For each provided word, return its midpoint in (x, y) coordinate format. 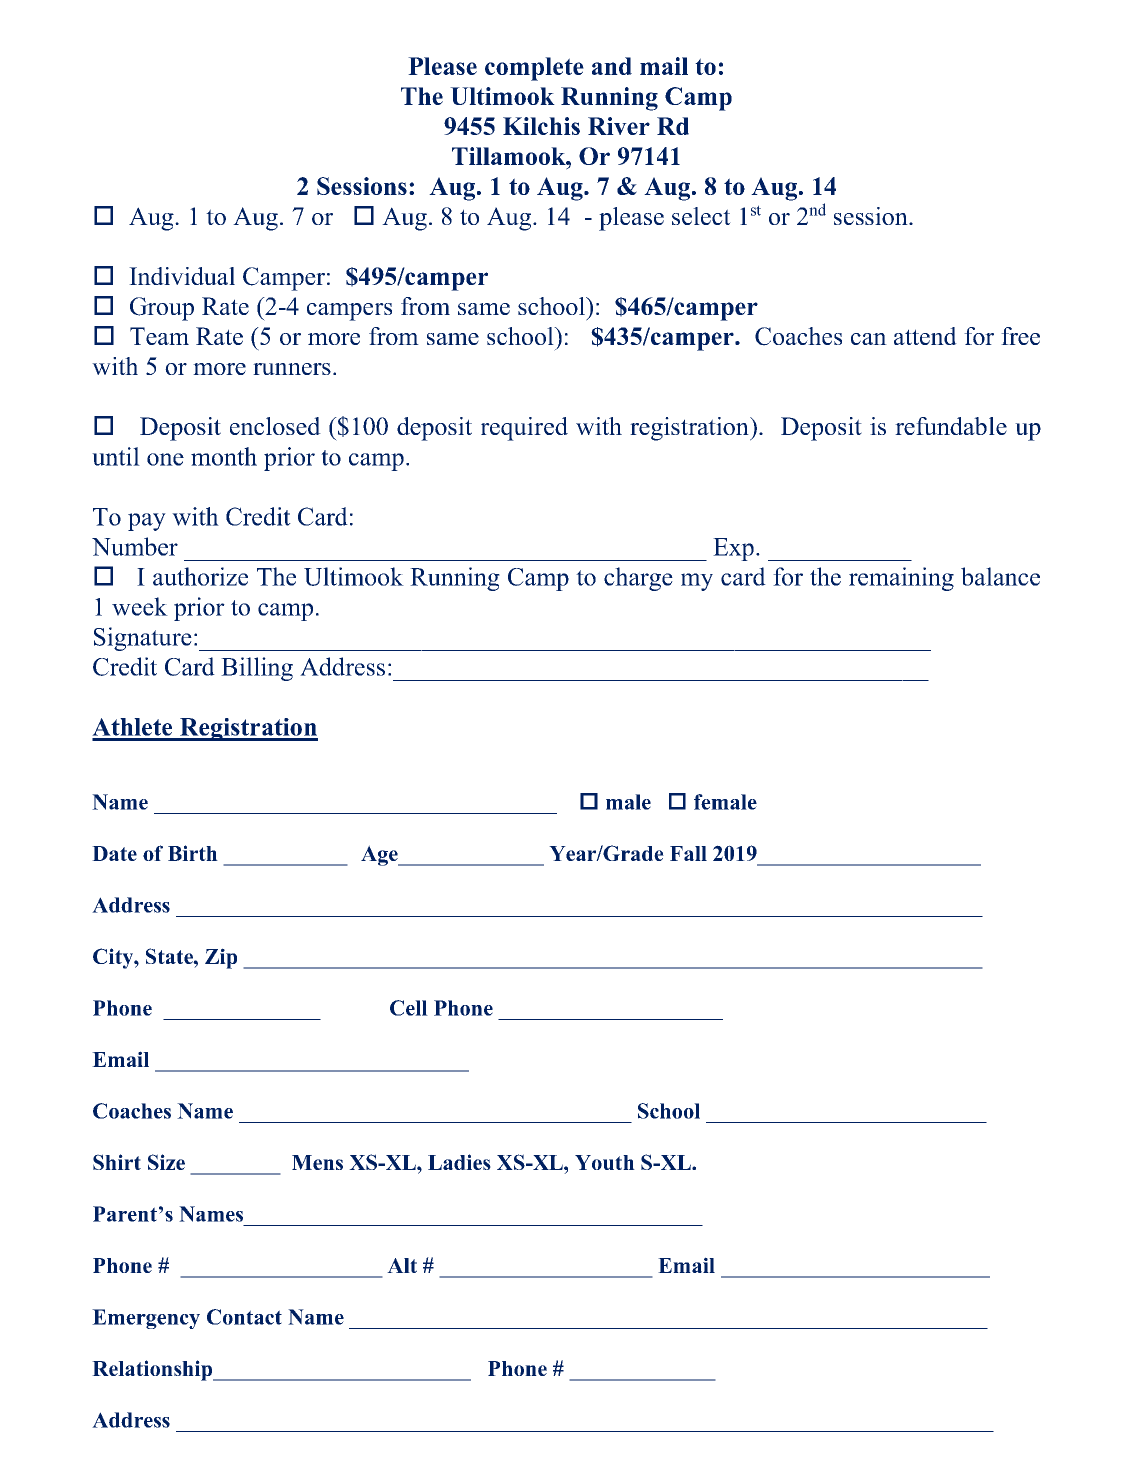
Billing (257, 669)
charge (638, 579)
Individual (182, 276)
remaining (901, 579)
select (701, 216)
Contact (244, 1317)
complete (534, 69)
